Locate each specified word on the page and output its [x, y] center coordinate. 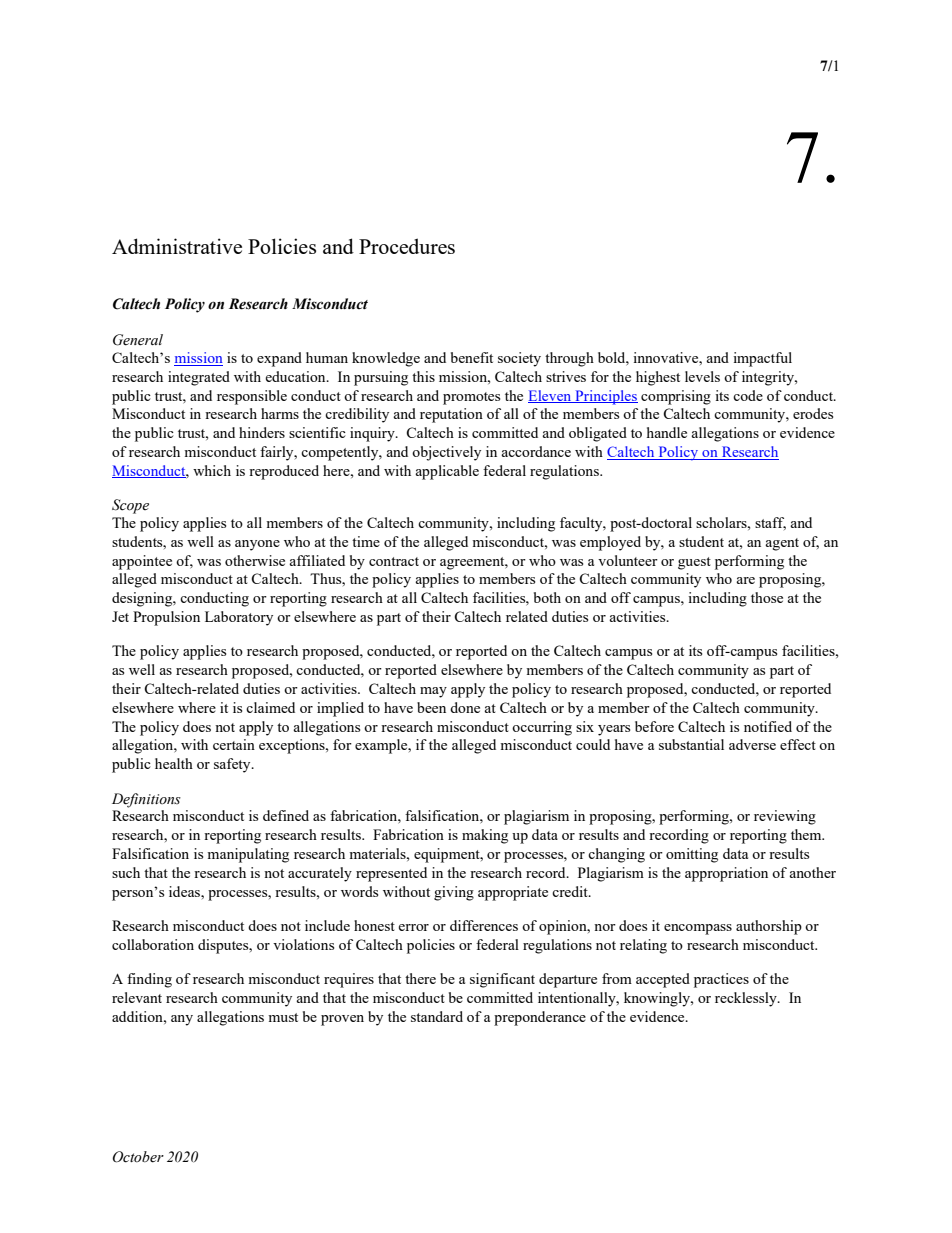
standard [437, 1016]
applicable [447, 472]
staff [770, 523]
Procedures [407, 246]
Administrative [177, 246]
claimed [270, 707]
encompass [698, 929]
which [212, 470]
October [138, 1157]
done [465, 707]
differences [484, 925]
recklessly [747, 999]
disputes [224, 946]
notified [768, 726]
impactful [762, 359]
